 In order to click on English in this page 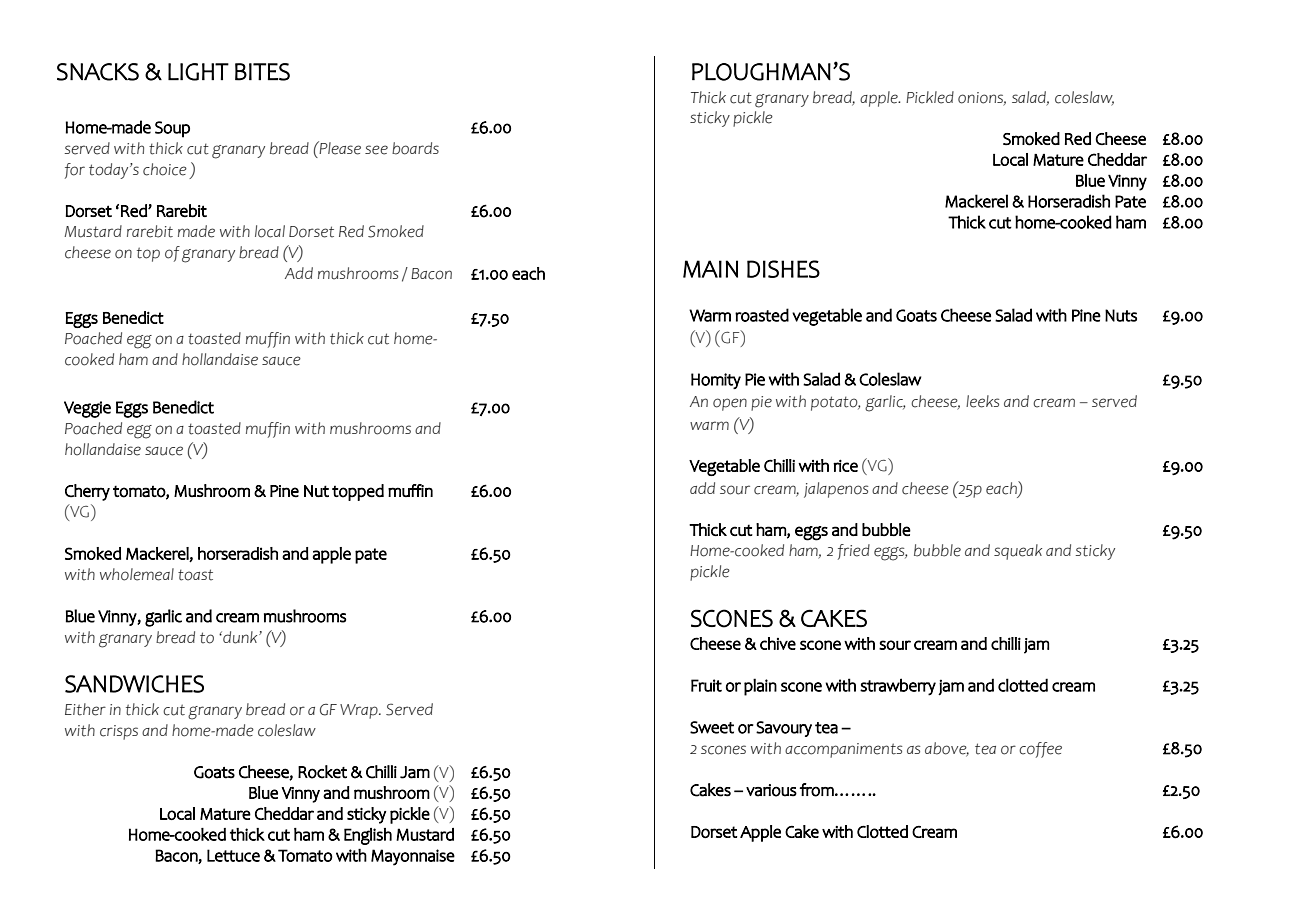, I will do `click(368, 836)`.
